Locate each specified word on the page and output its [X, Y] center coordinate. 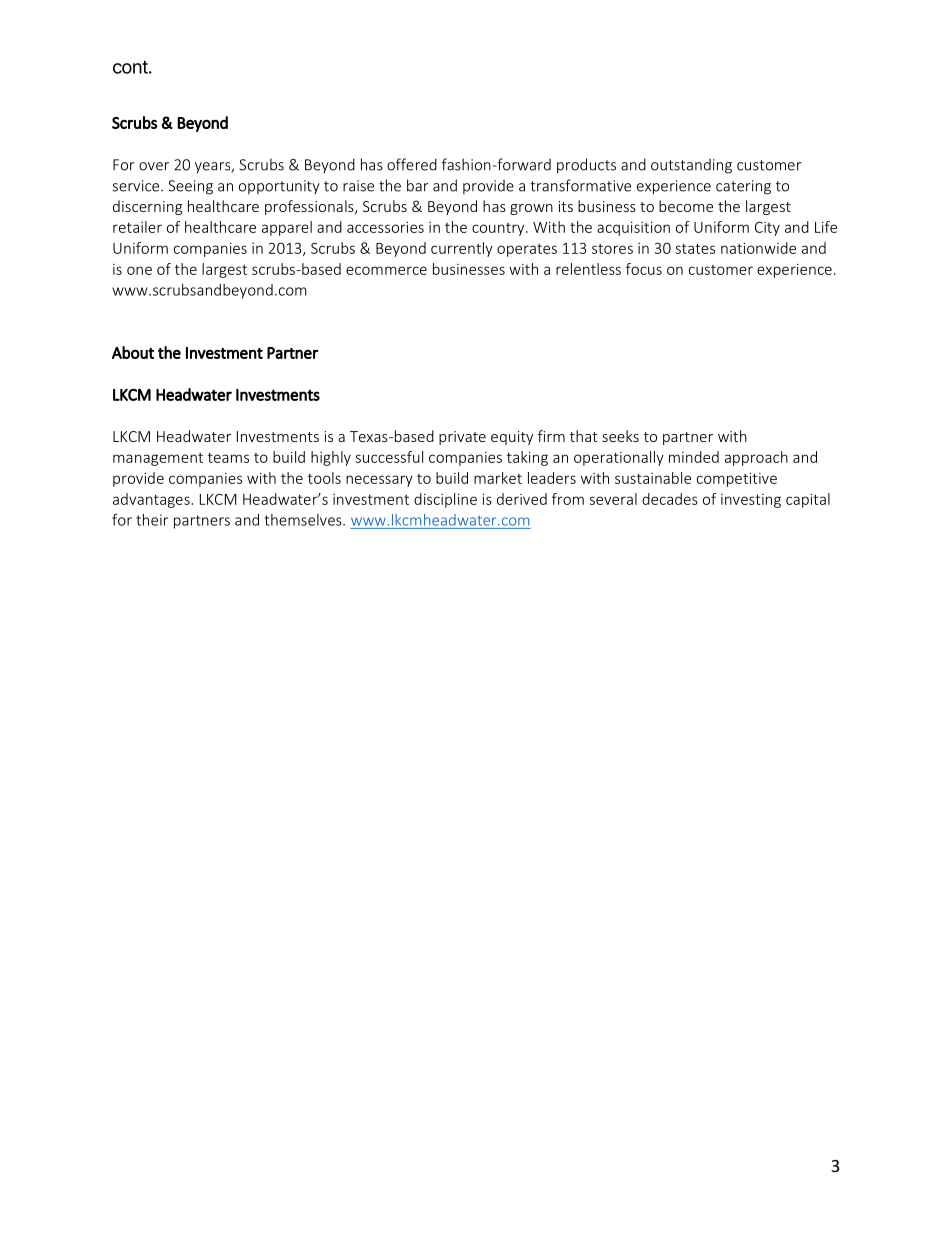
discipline [445, 500]
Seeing [191, 187]
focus [644, 269]
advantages [152, 500]
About [133, 352]
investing [751, 501]
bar [418, 185]
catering [743, 187]
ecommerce [386, 270]
